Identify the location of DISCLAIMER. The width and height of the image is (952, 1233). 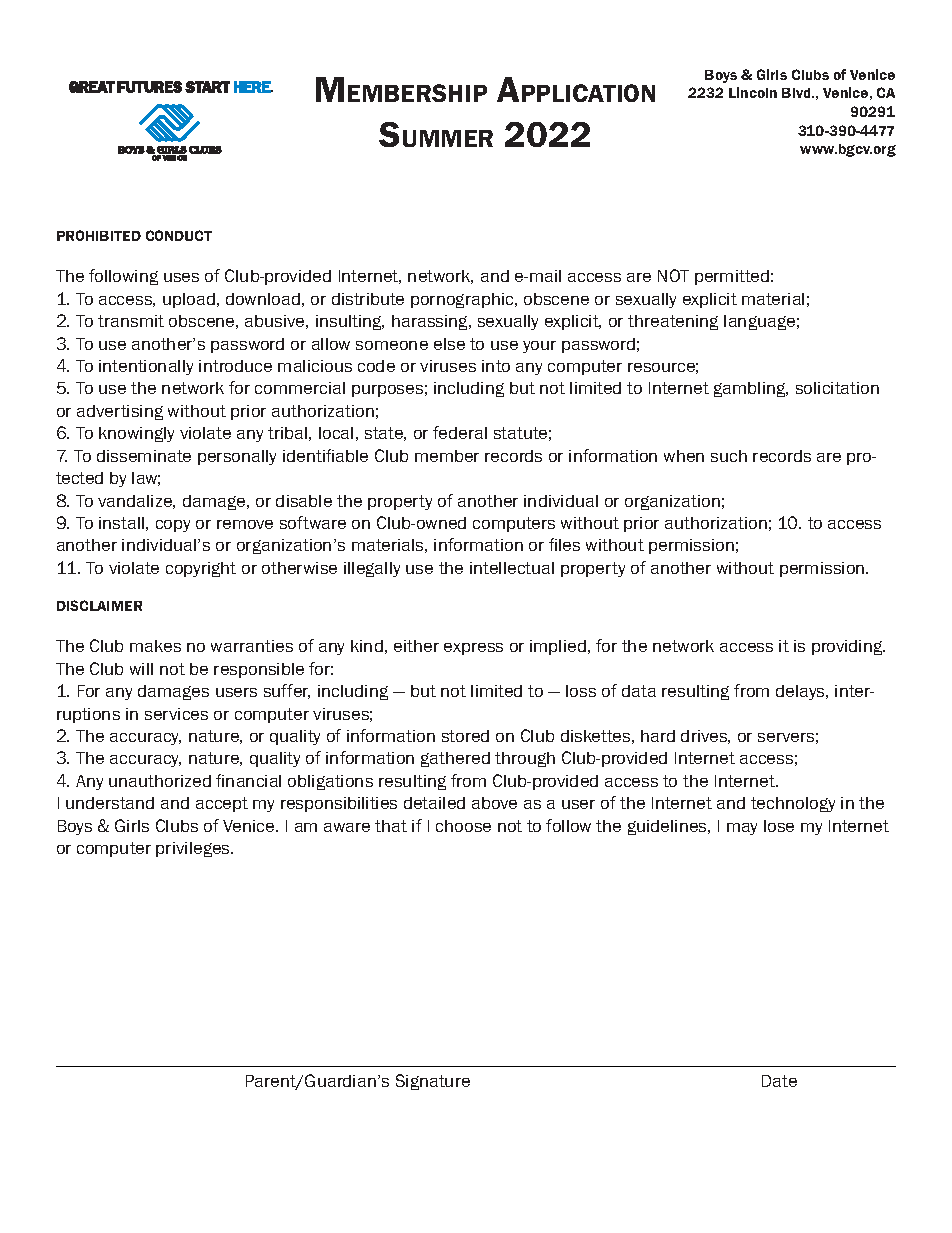
(99, 605).
